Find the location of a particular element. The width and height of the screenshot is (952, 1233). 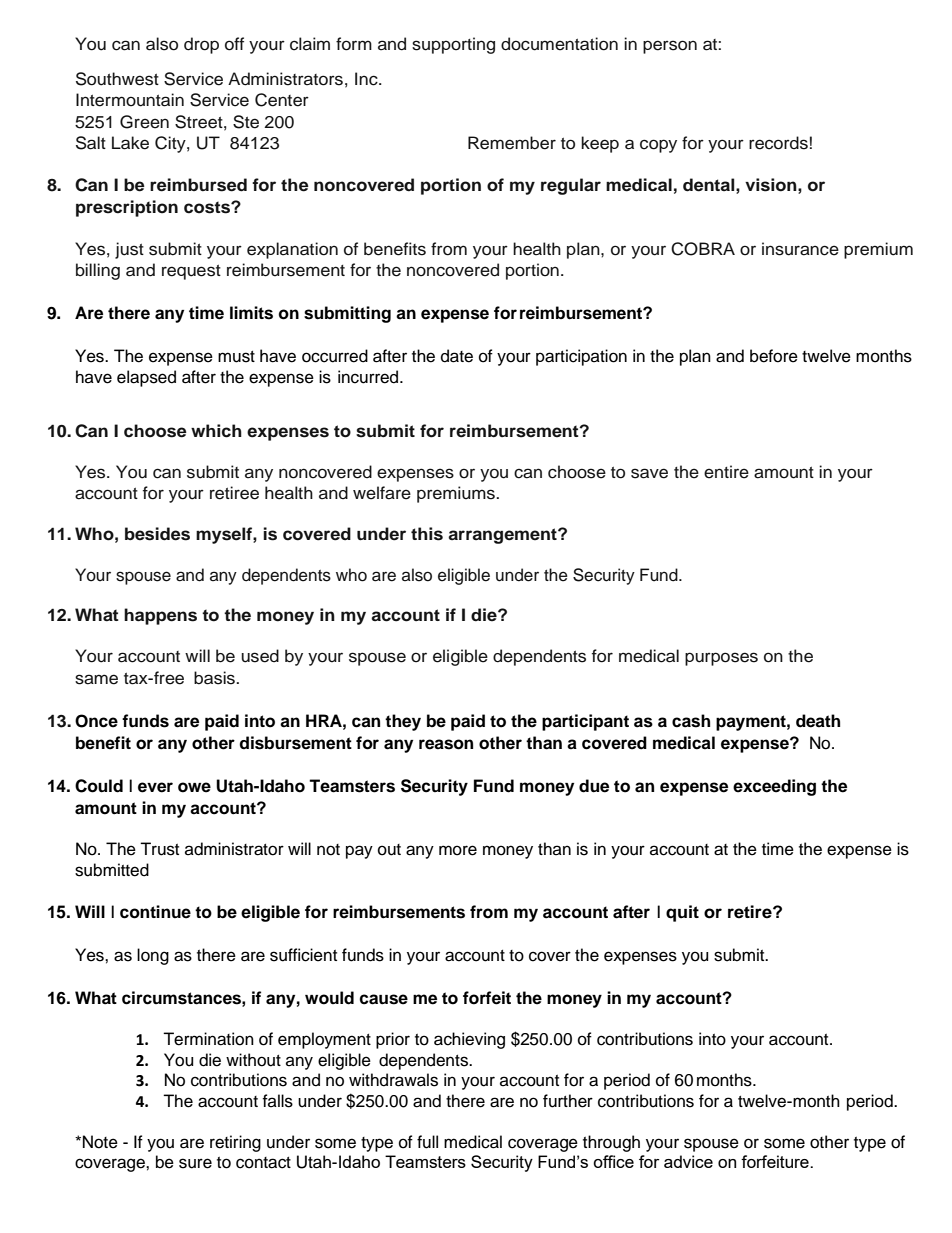

sure is located at coordinates (195, 1163).
